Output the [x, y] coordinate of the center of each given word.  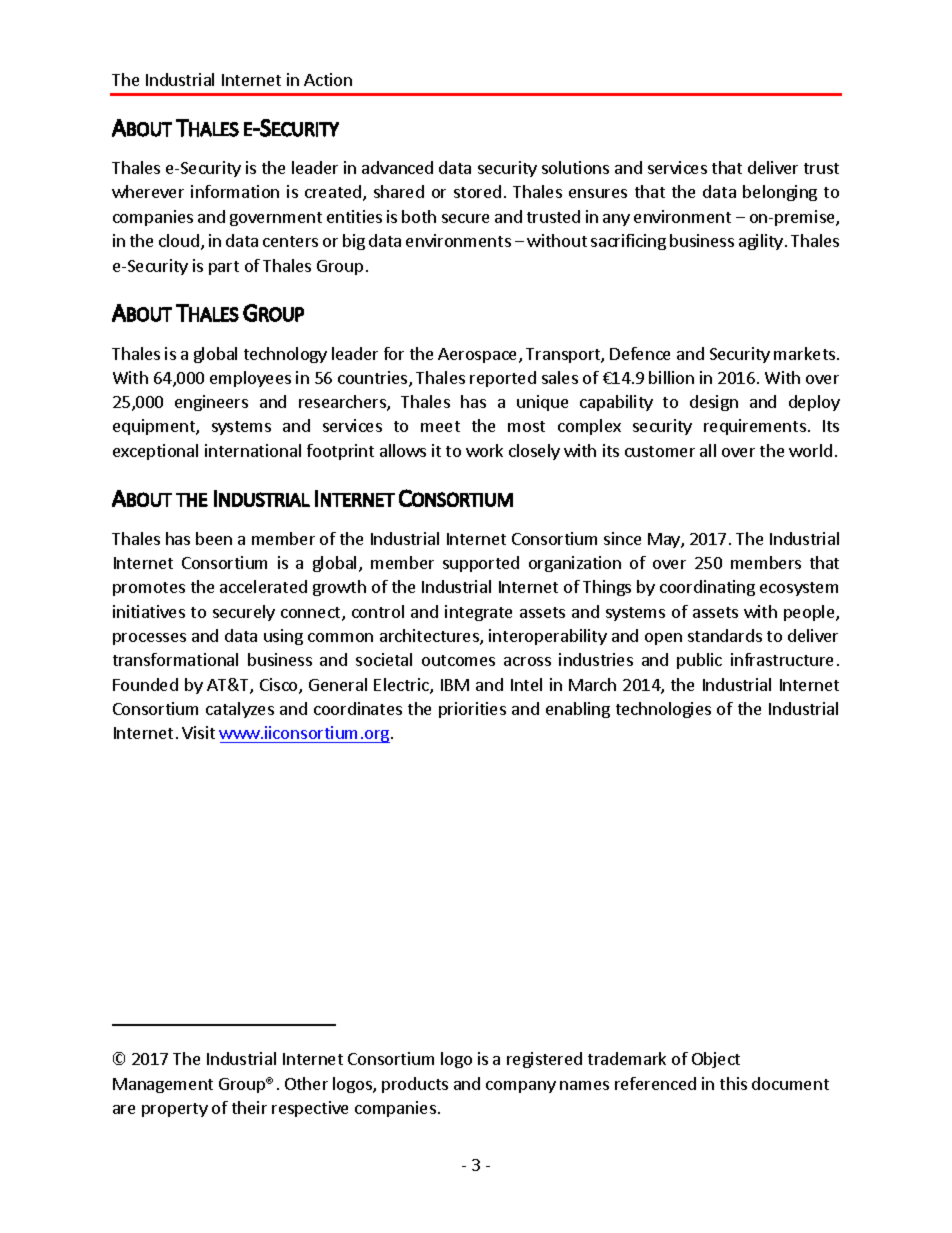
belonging [780, 193]
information [235, 191]
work [484, 450]
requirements [755, 427]
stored [477, 191]
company [521, 1087]
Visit [198, 732]
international [253, 450]
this [733, 1083]
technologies [663, 710]
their [249, 1107]
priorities [472, 710]
